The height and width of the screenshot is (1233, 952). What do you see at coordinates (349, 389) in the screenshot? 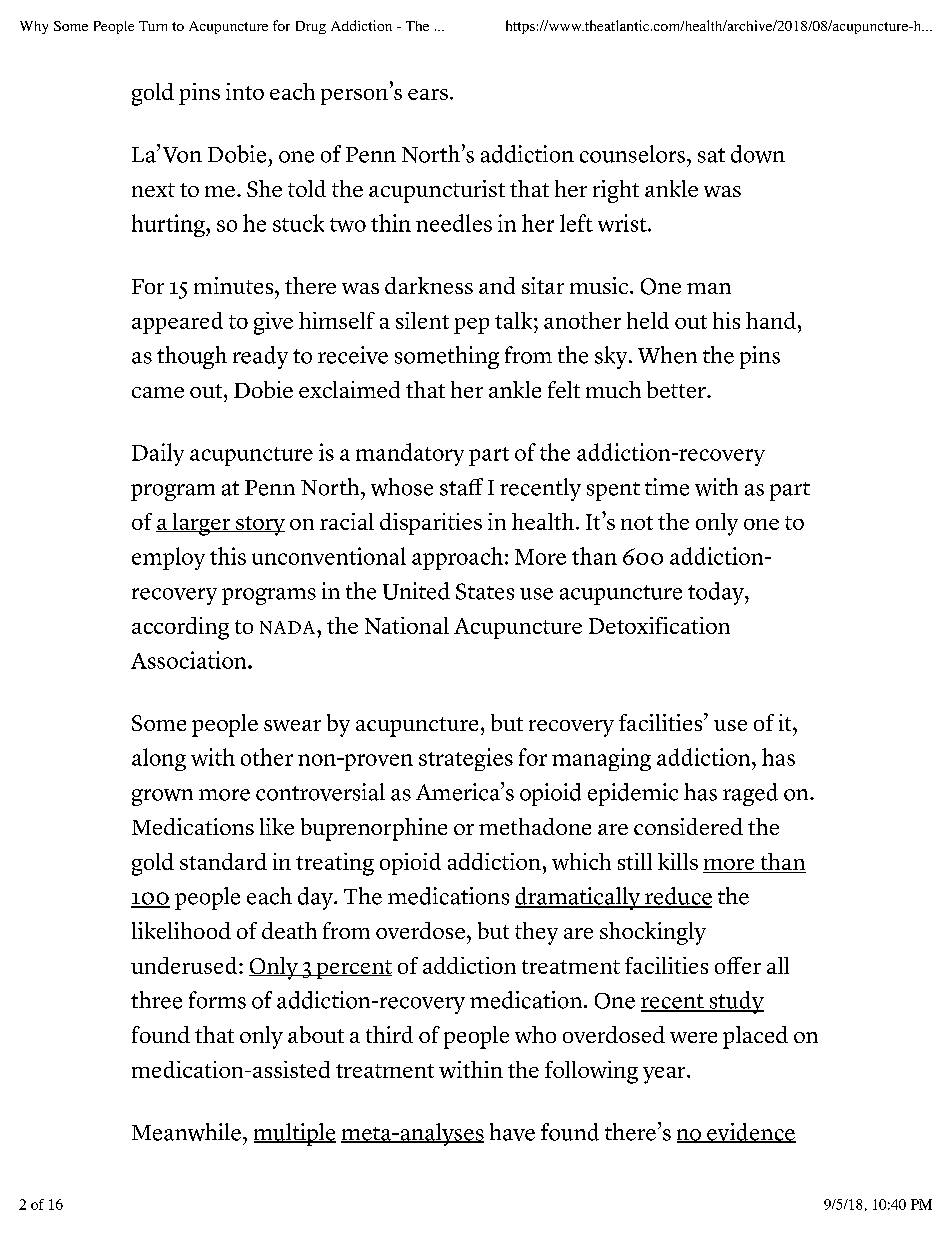
I see `exclaimed` at bounding box center [349, 389].
